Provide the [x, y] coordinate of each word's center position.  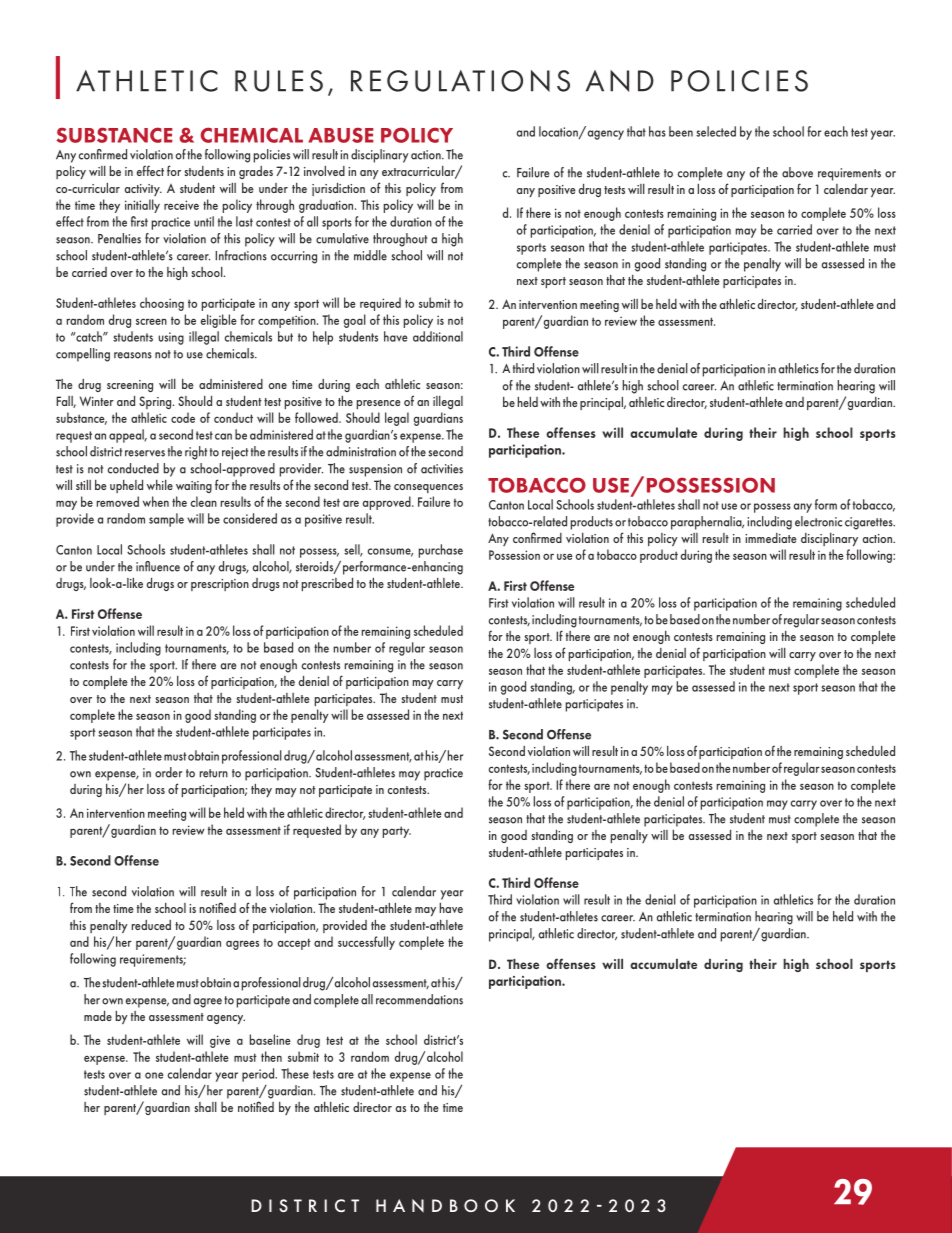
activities [442, 469]
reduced [151, 925]
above [797, 172]
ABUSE [341, 135]
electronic [818, 521]
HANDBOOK [445, 1206]
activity [143, 190]
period [259, 1075]
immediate [771, 538]
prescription [220, 585]
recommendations [419, 999]
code [183, 417]
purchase [441, 551]
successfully [366, 943]
